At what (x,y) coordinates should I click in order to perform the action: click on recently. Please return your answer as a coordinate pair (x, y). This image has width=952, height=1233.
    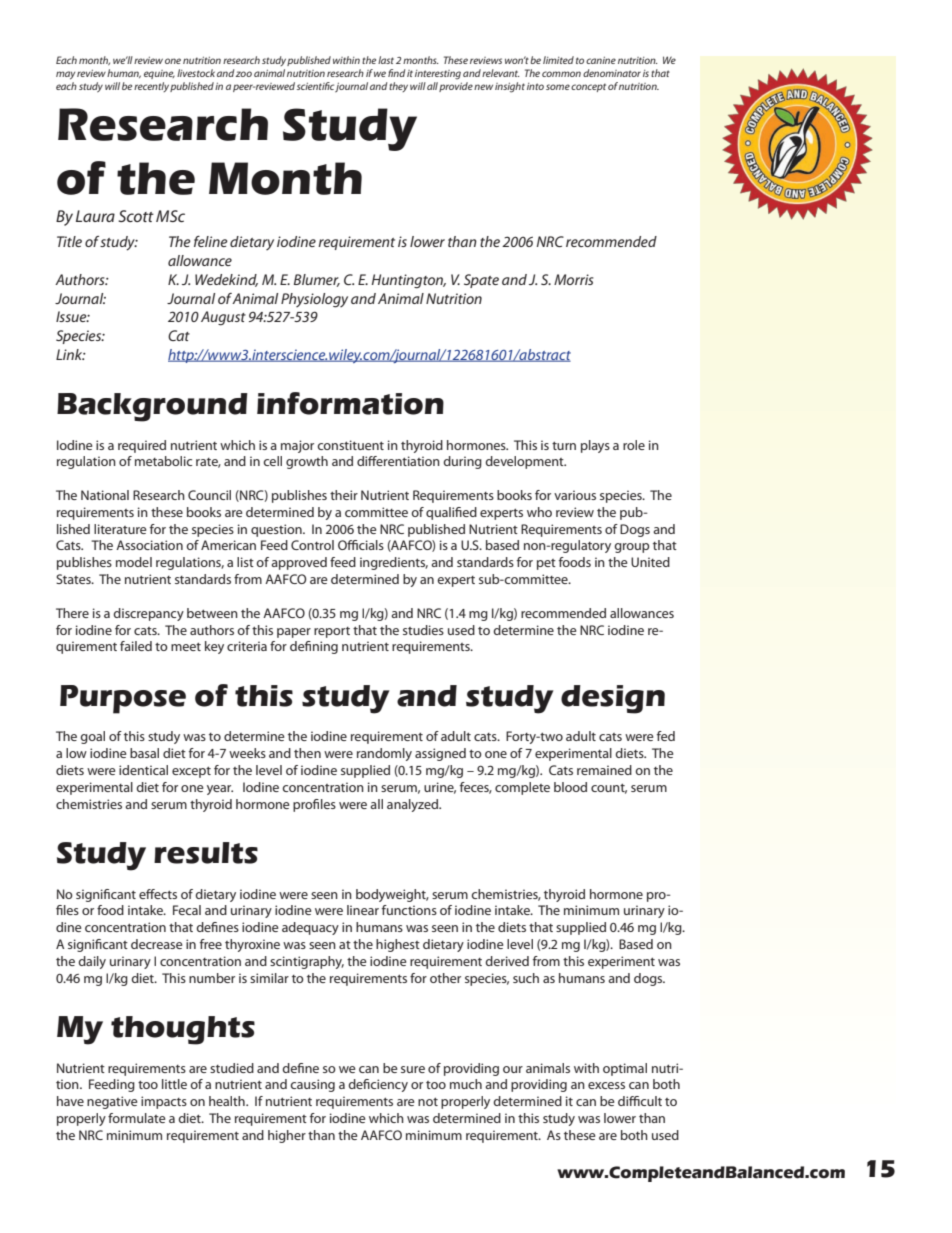
    Looking at the image, I should click on (151, 87).
